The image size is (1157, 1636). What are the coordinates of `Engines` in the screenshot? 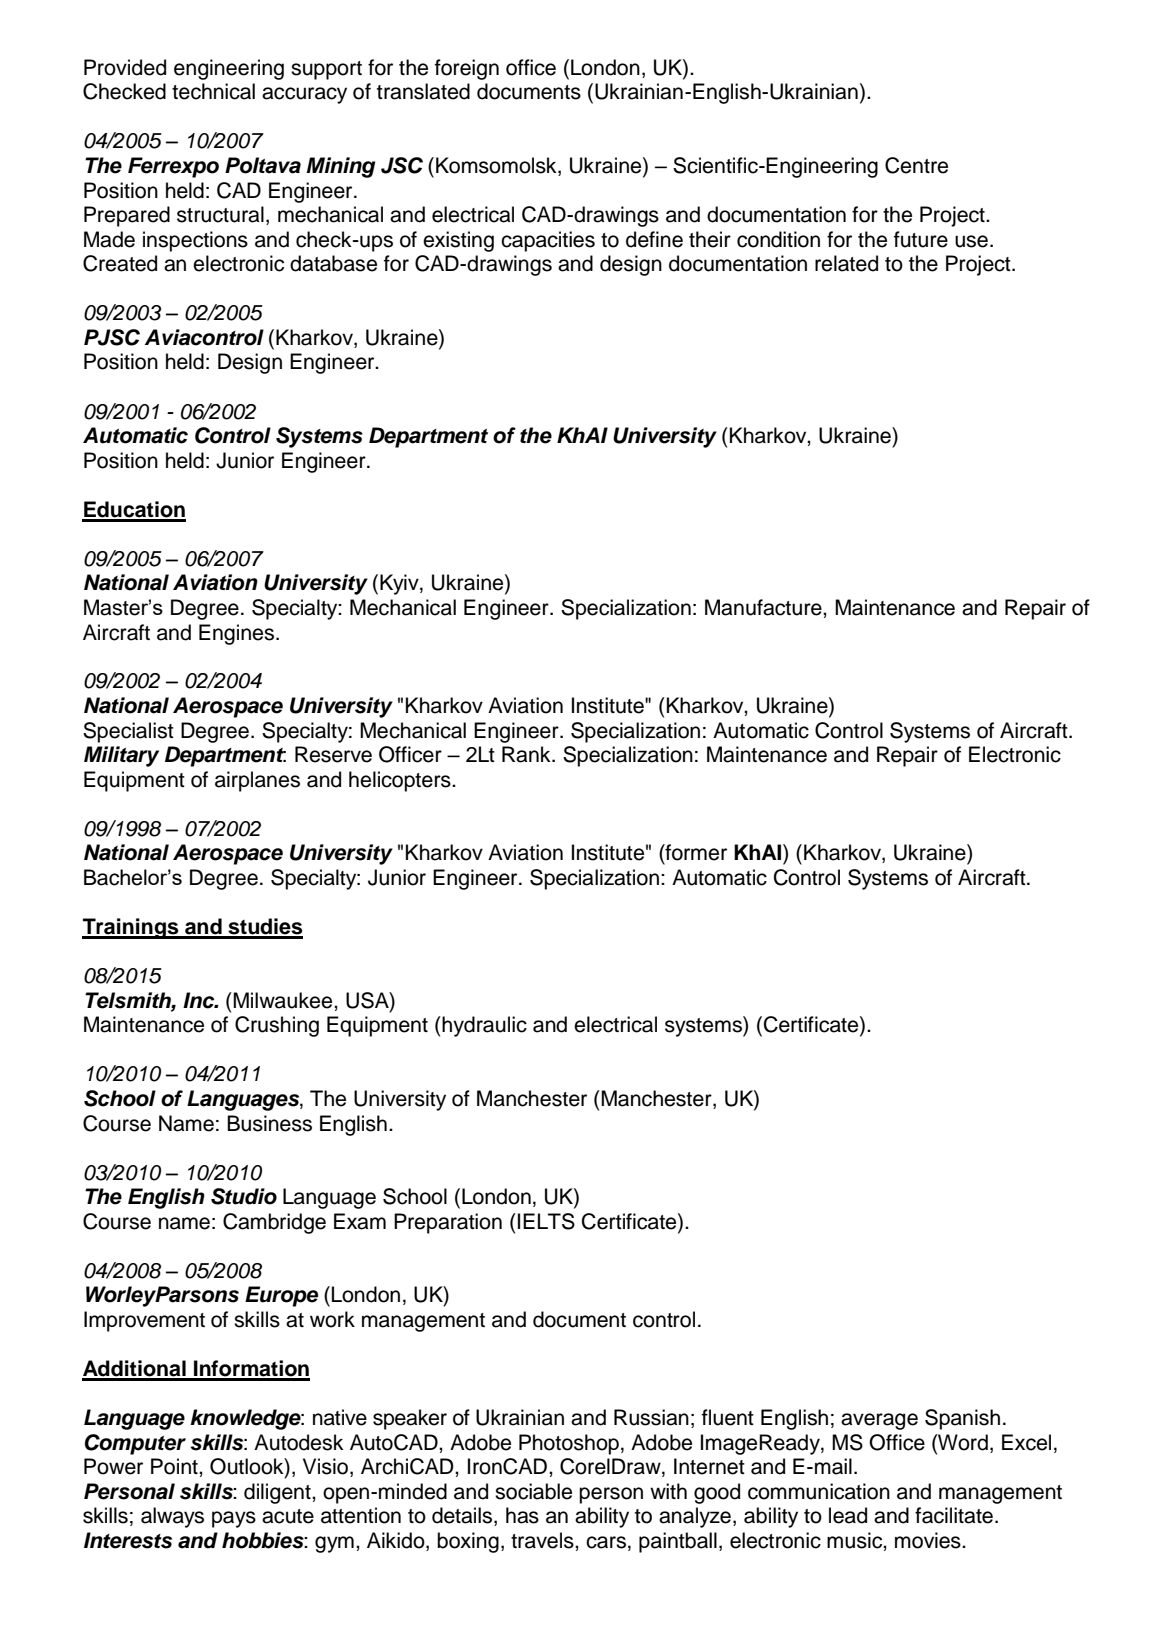 It's located at (238, 634).
